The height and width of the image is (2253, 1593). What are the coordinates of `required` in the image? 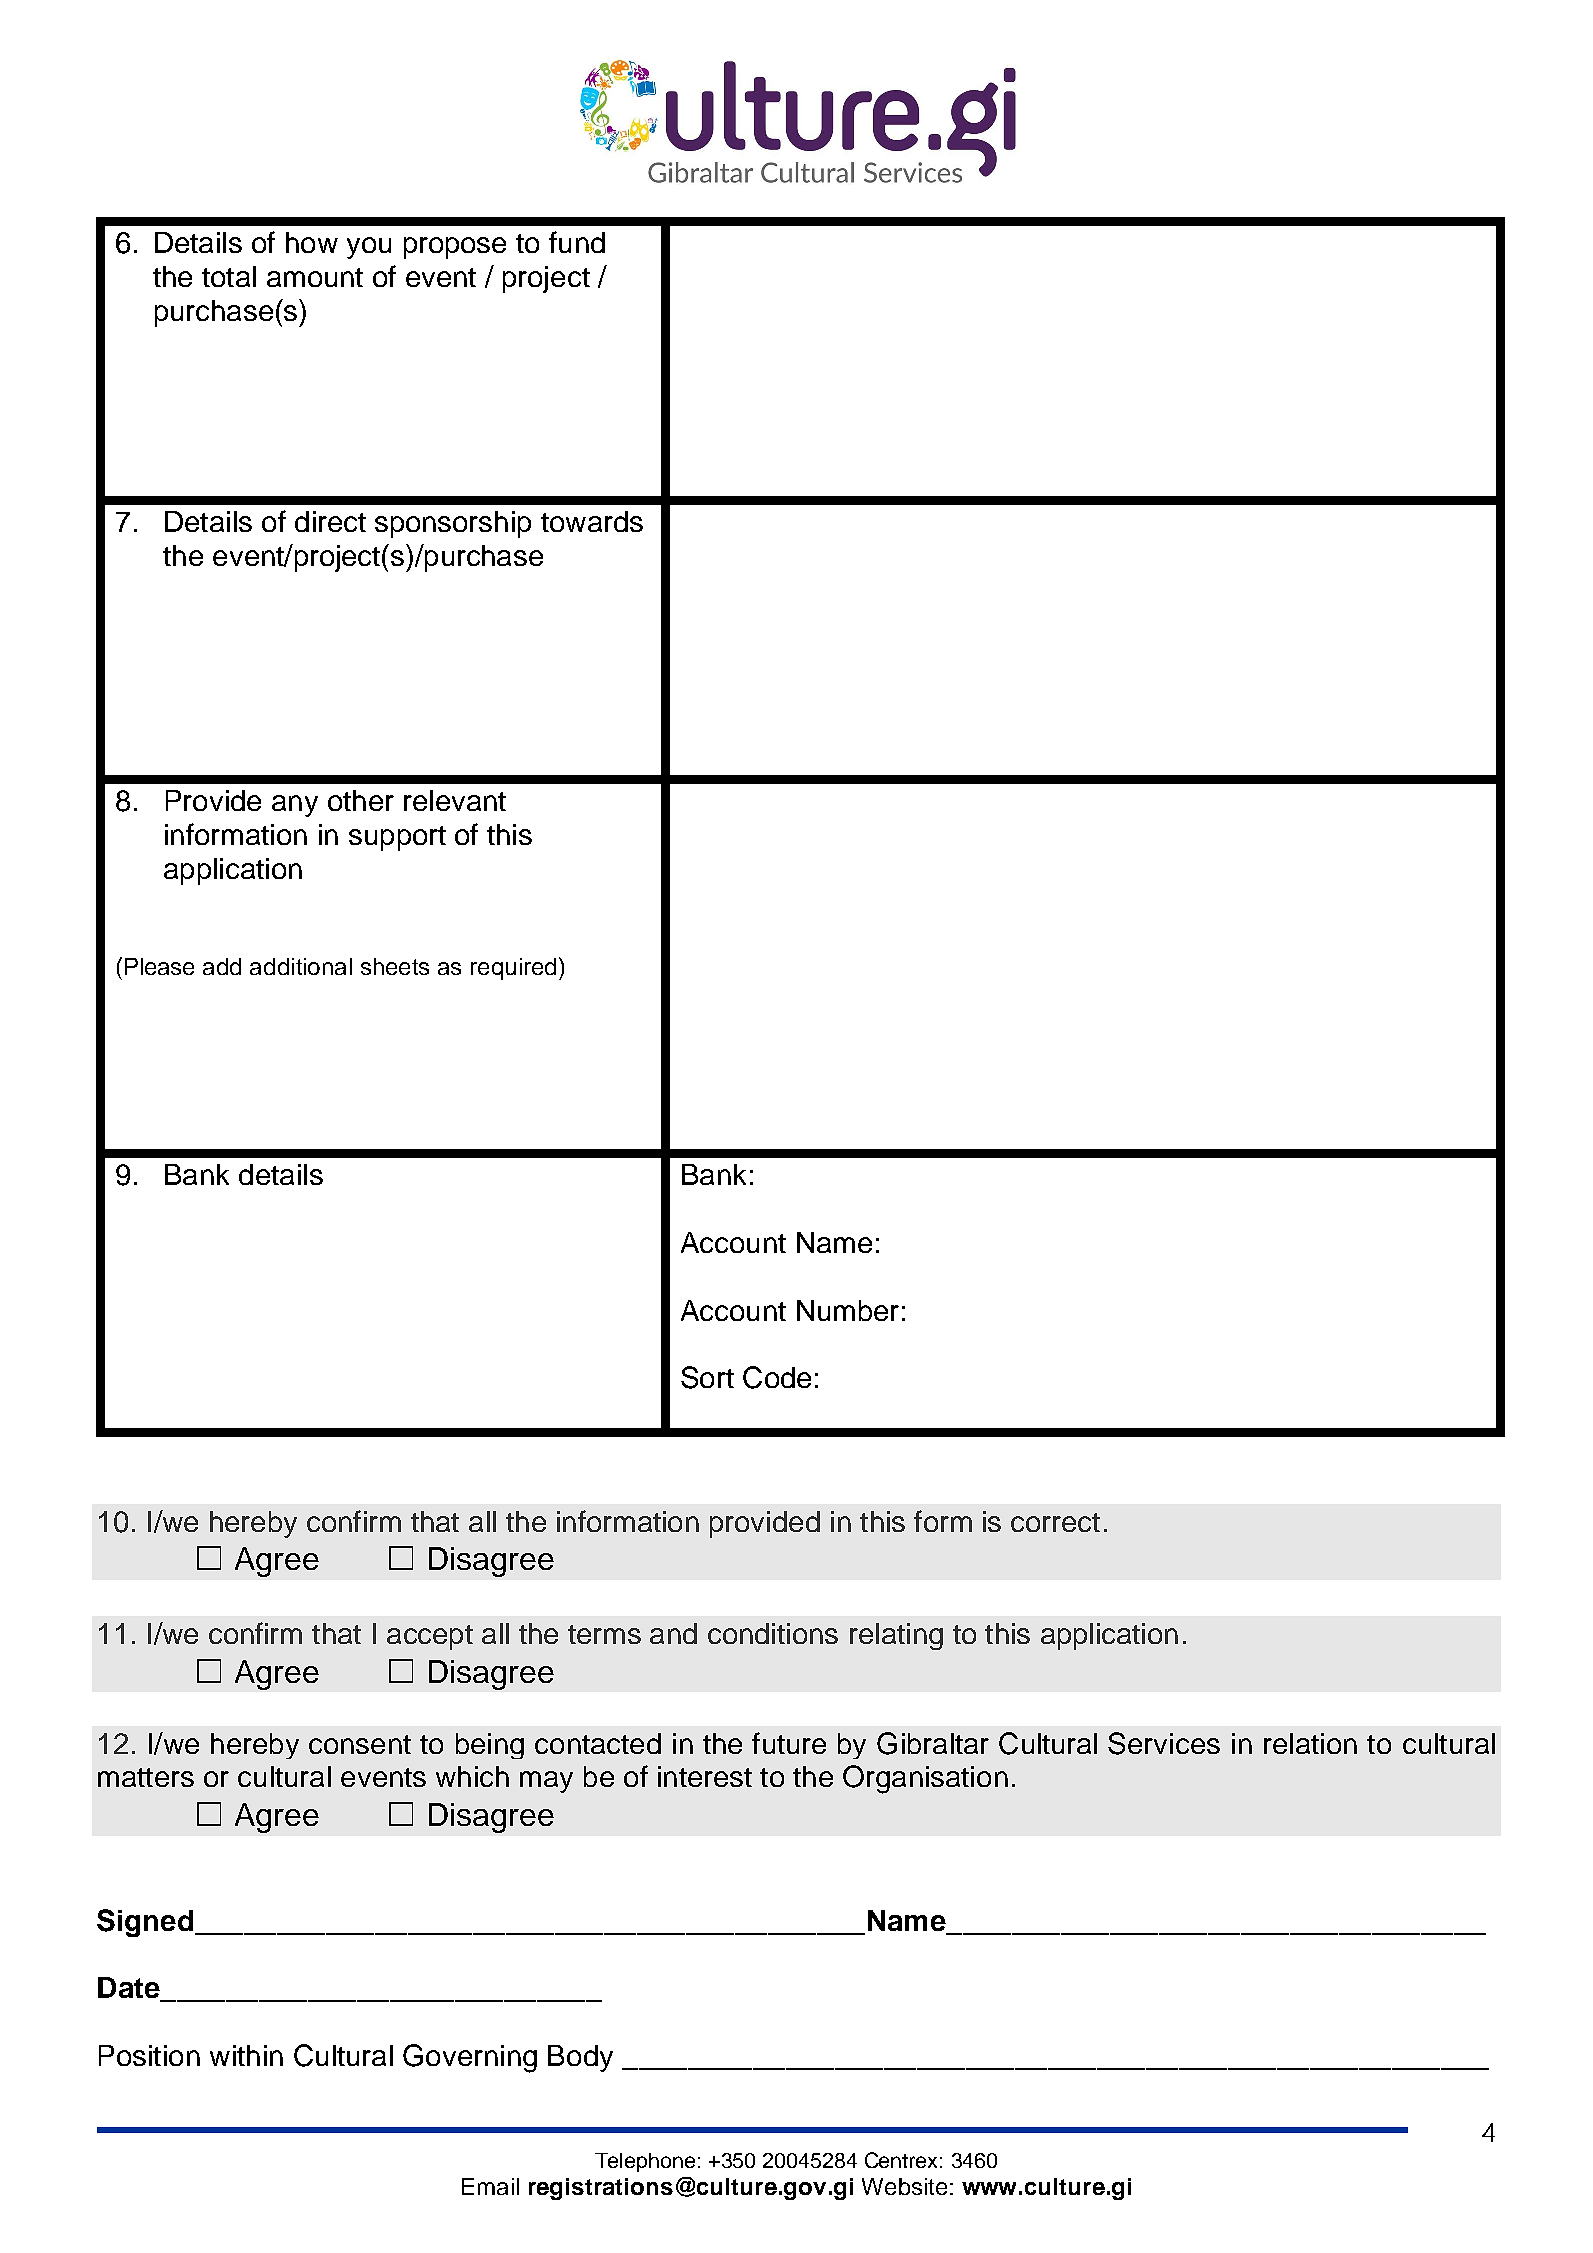 It's located at (513, 969).
